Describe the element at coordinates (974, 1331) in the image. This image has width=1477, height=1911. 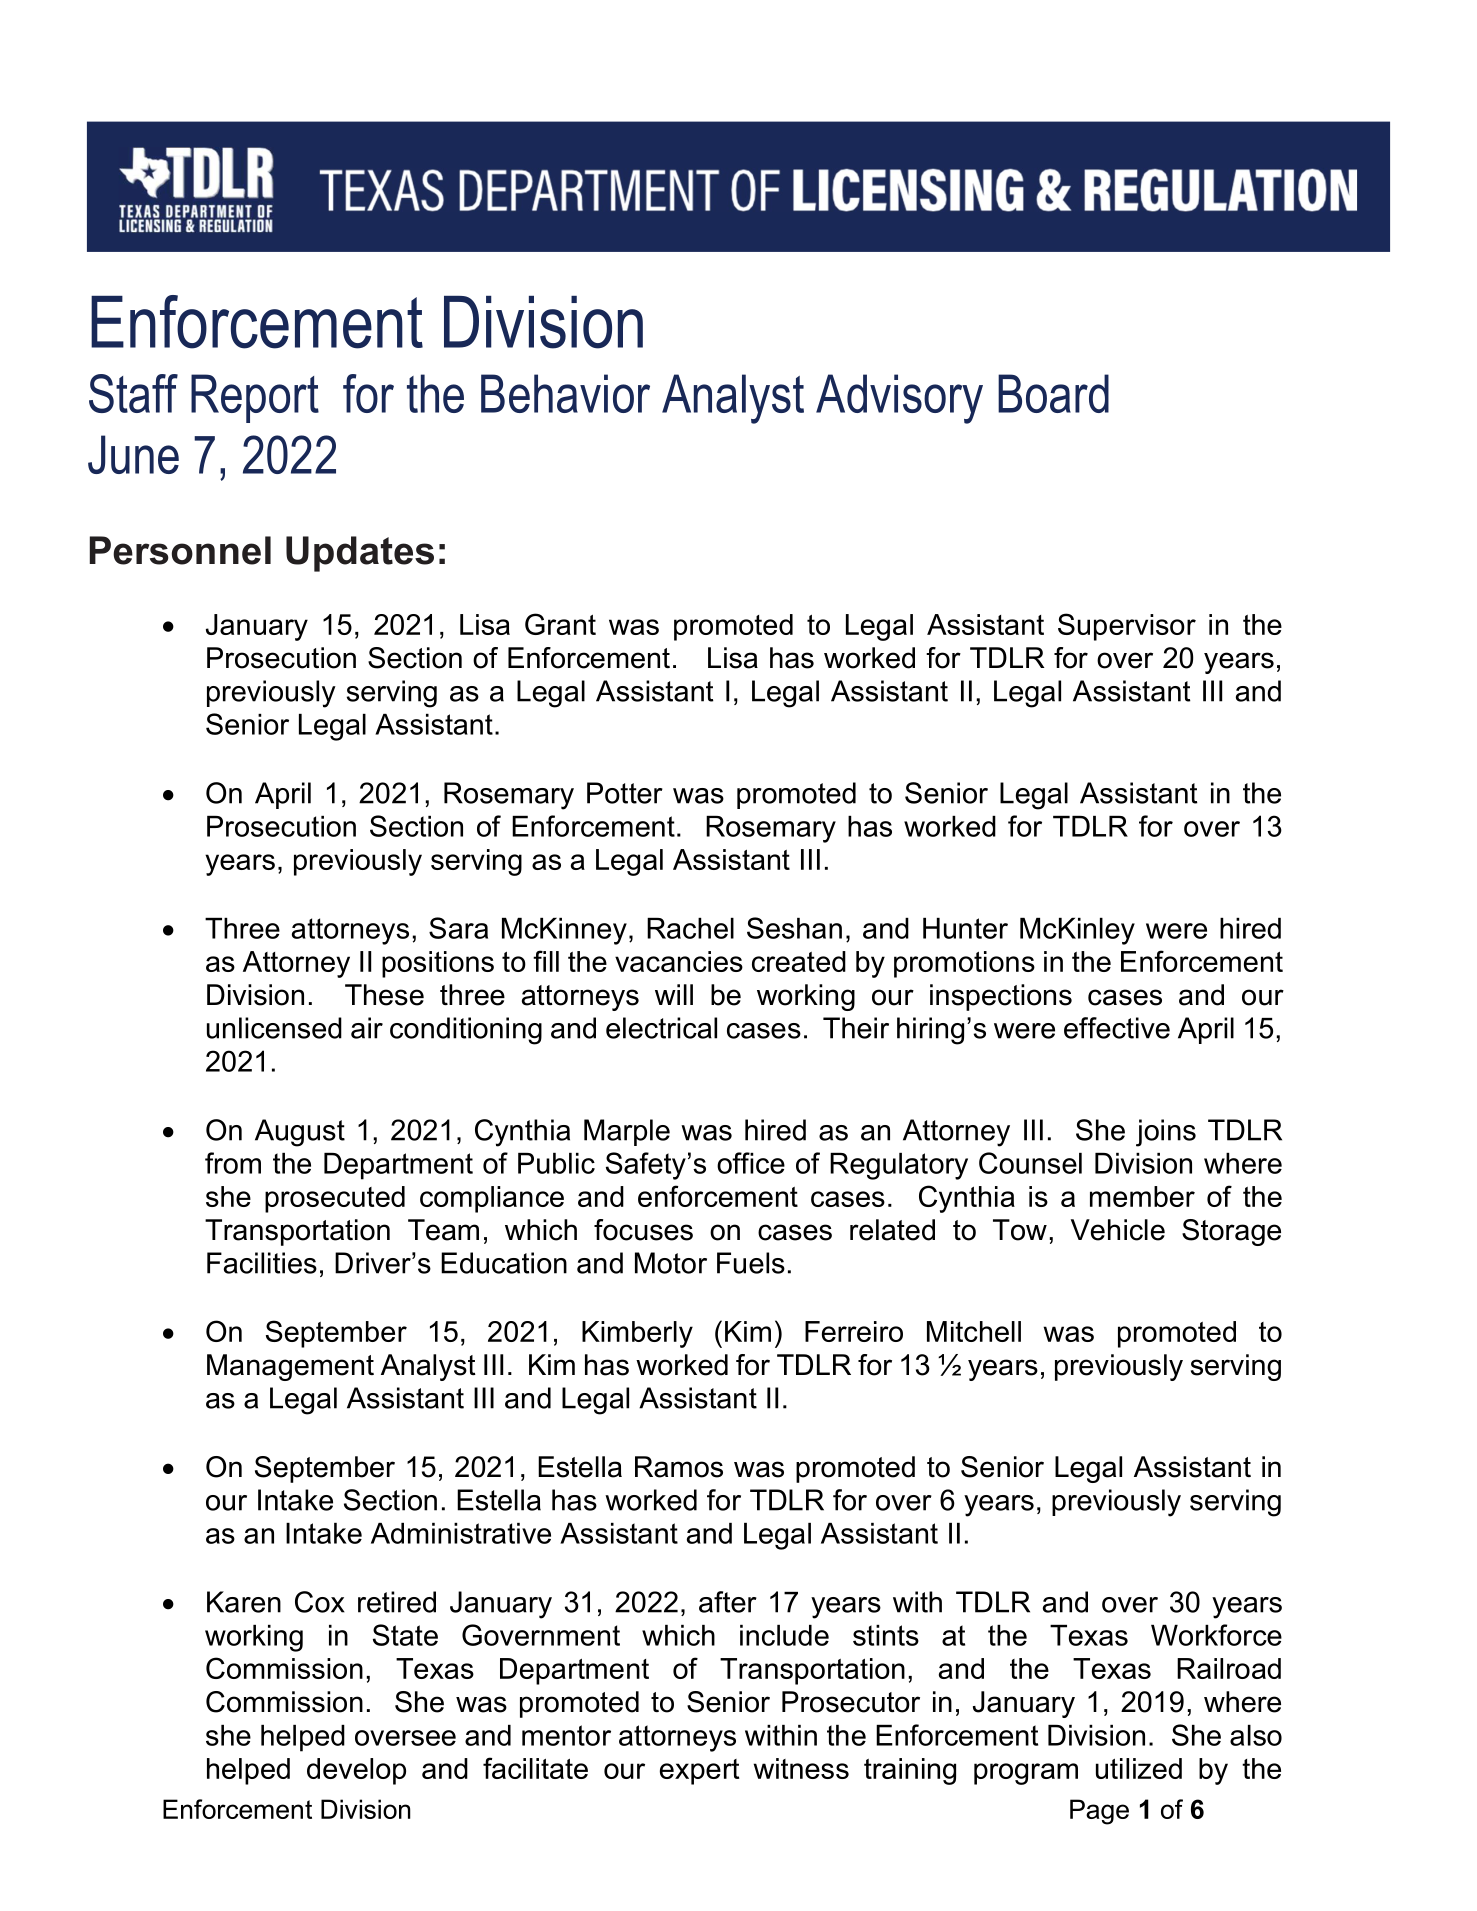
I see `Mitchell` at that location.
